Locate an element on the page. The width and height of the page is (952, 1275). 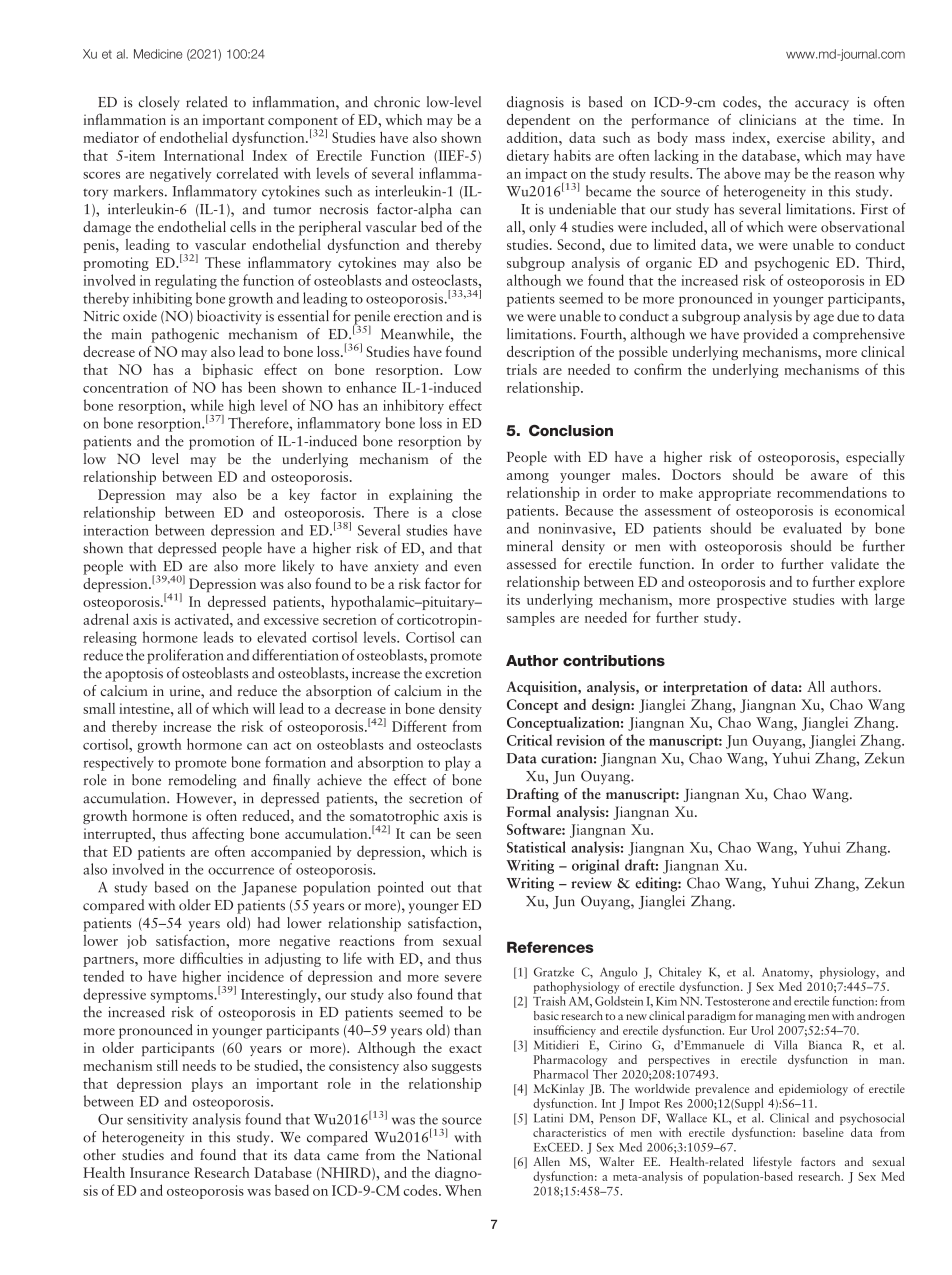
accuracy is located at coordinates (822, 105).
